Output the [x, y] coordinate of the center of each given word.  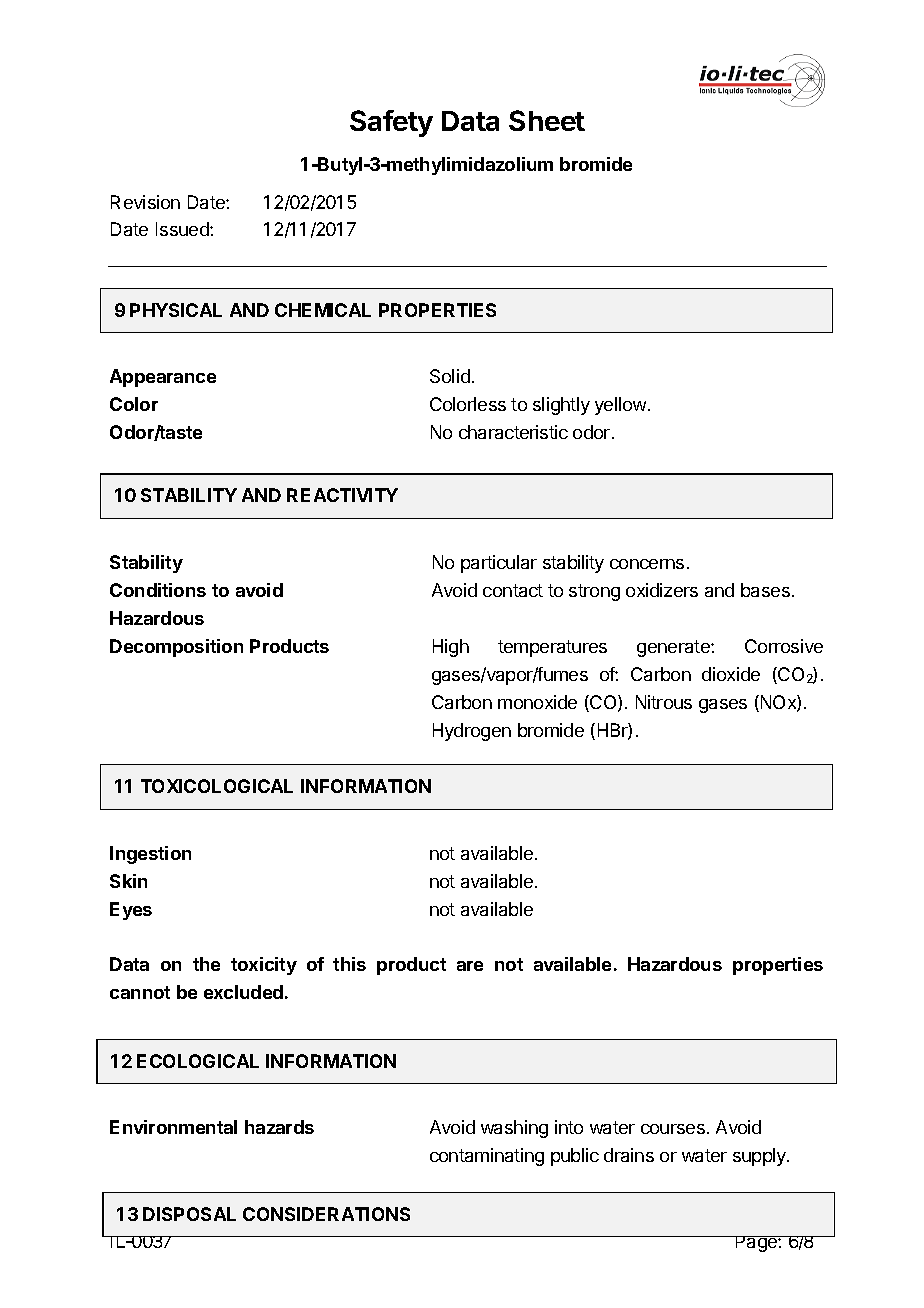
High [451, 648]
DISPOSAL [189, 1214]
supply [760, 1157]
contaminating [487, 1157]
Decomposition [176, 648]
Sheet [547, 120]
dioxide [731, 674]
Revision [145, 202]
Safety [391, 123]
